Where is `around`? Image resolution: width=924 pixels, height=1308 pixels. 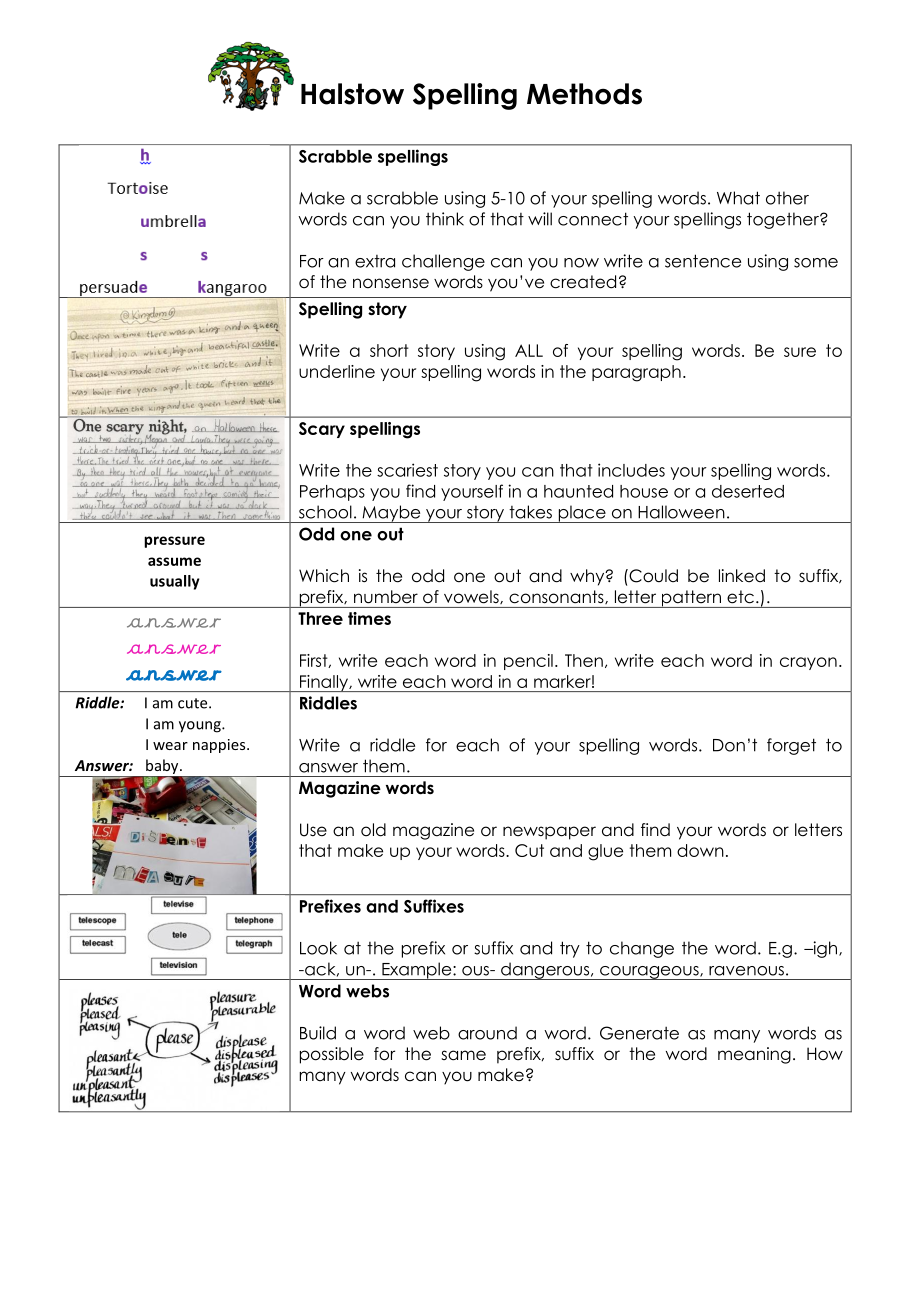 around is located at coordinates (487, 1033).
